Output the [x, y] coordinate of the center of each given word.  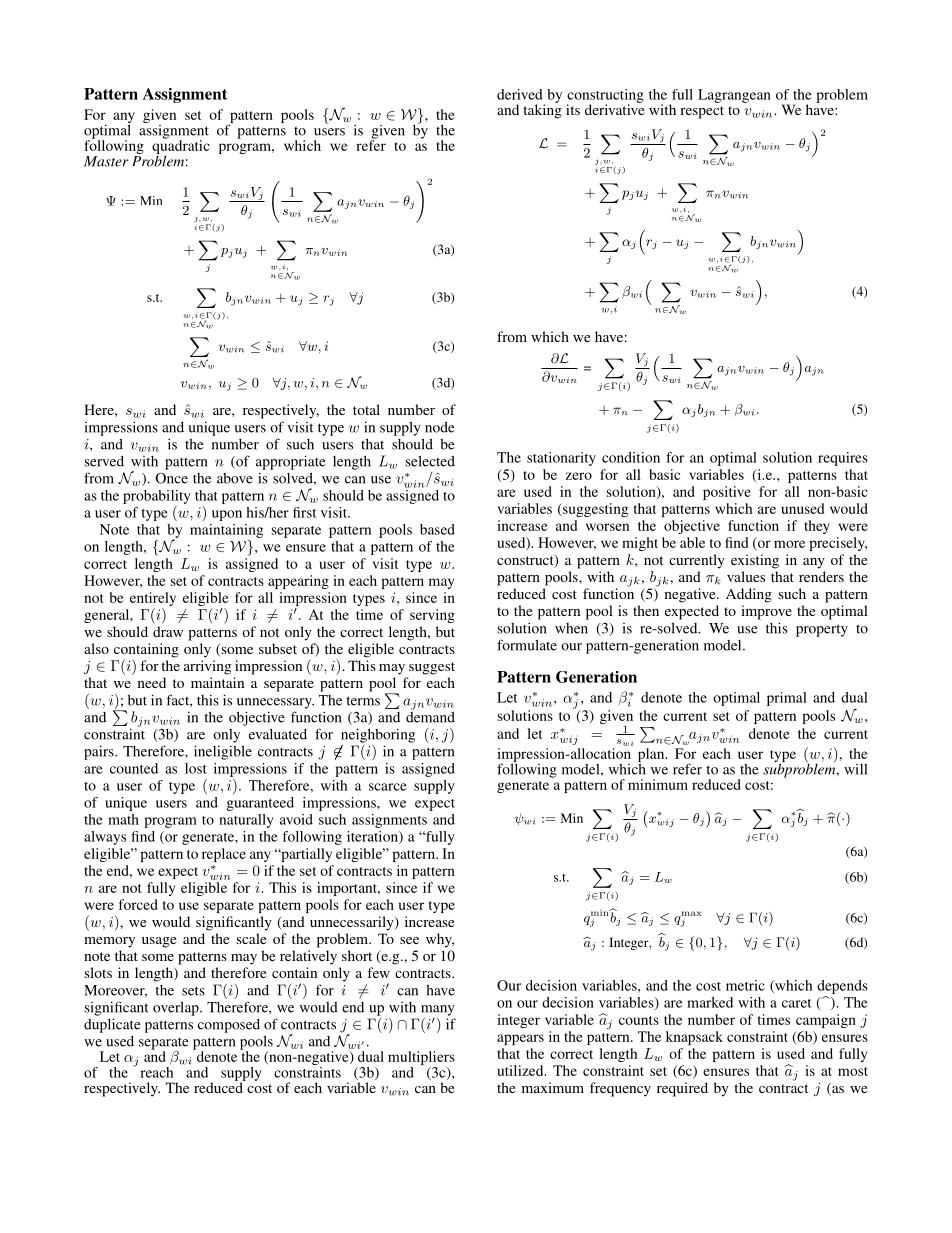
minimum [658, 784]
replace [224, 855]
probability [157, 497]
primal [787, 699]
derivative [614, 108]
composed [229, 1026]
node [440, 427]
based [437, 529]
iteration [373, 837]
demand [430, 716]
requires [843, 459]
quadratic [181, 147]
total [366, 409]
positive [727, 493]
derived [520, 94]
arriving [207, 667]
